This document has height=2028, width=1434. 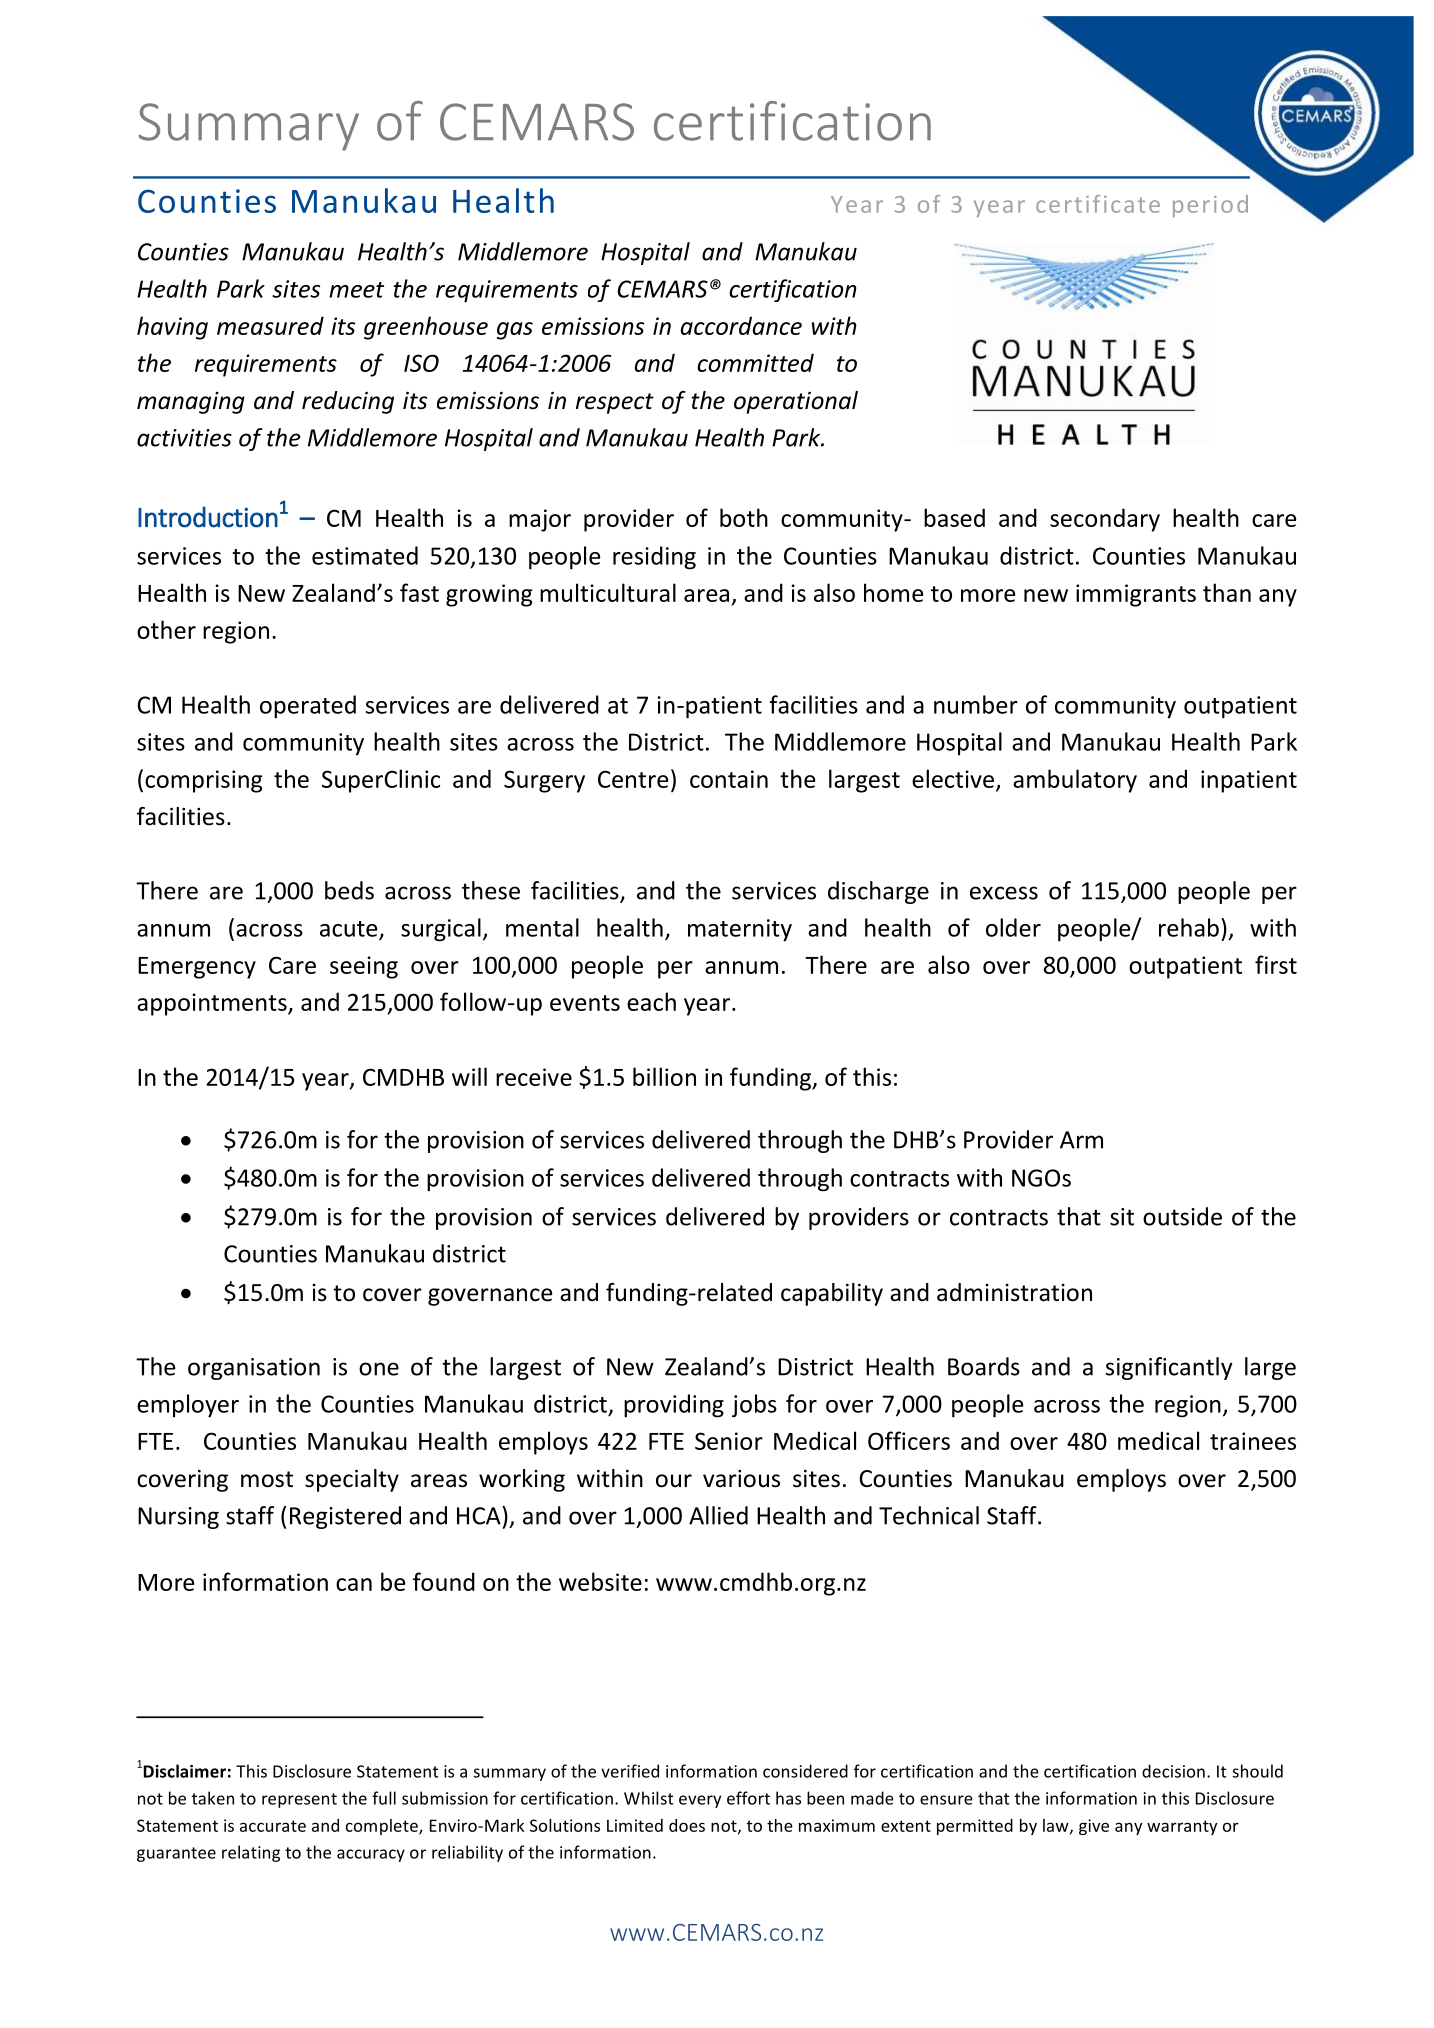 I want to click on Senior, so click(x=729, y=1441).
